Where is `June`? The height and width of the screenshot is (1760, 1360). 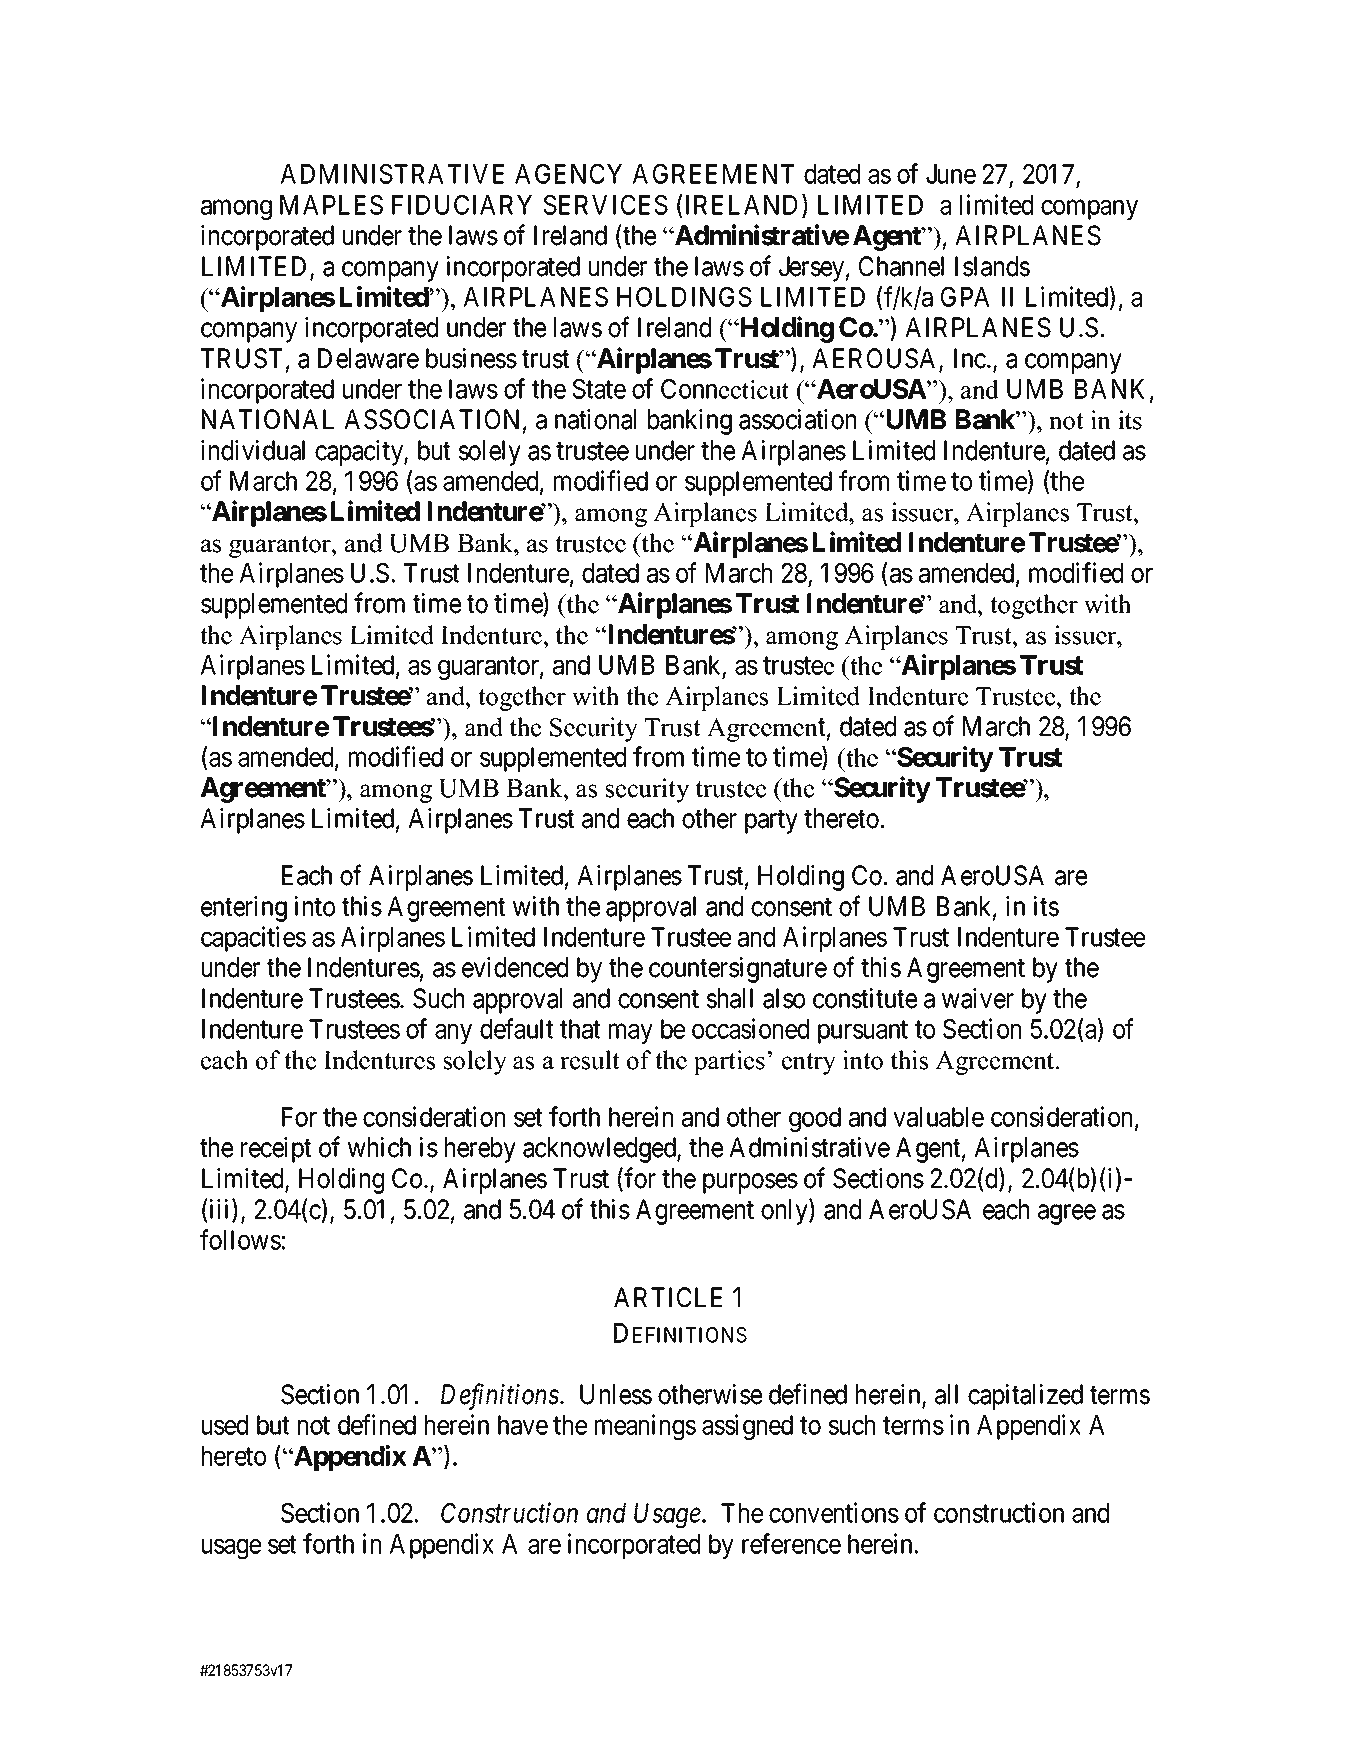 June is located at coordinates (951, 174).
